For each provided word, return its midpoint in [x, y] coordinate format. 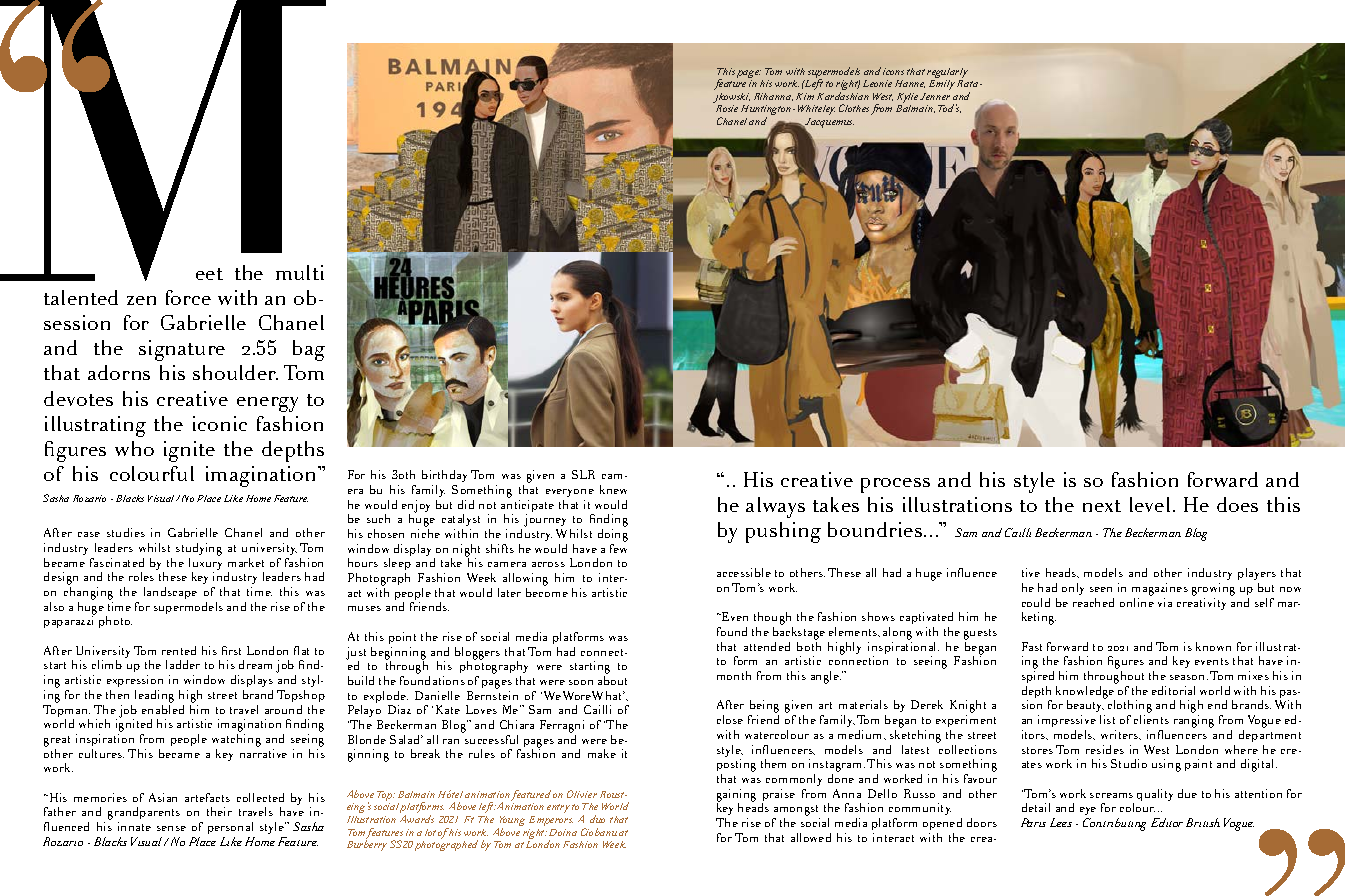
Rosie [727, 108]
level [1150, 504]
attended [767, 646]
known [1213, 646]
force [188, 297]
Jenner [935, 96]
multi [300, 272]
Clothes [854, 108]
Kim [805, 96]
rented [179, 650]
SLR [583, 474]
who [134, 448]
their [219, 811]
